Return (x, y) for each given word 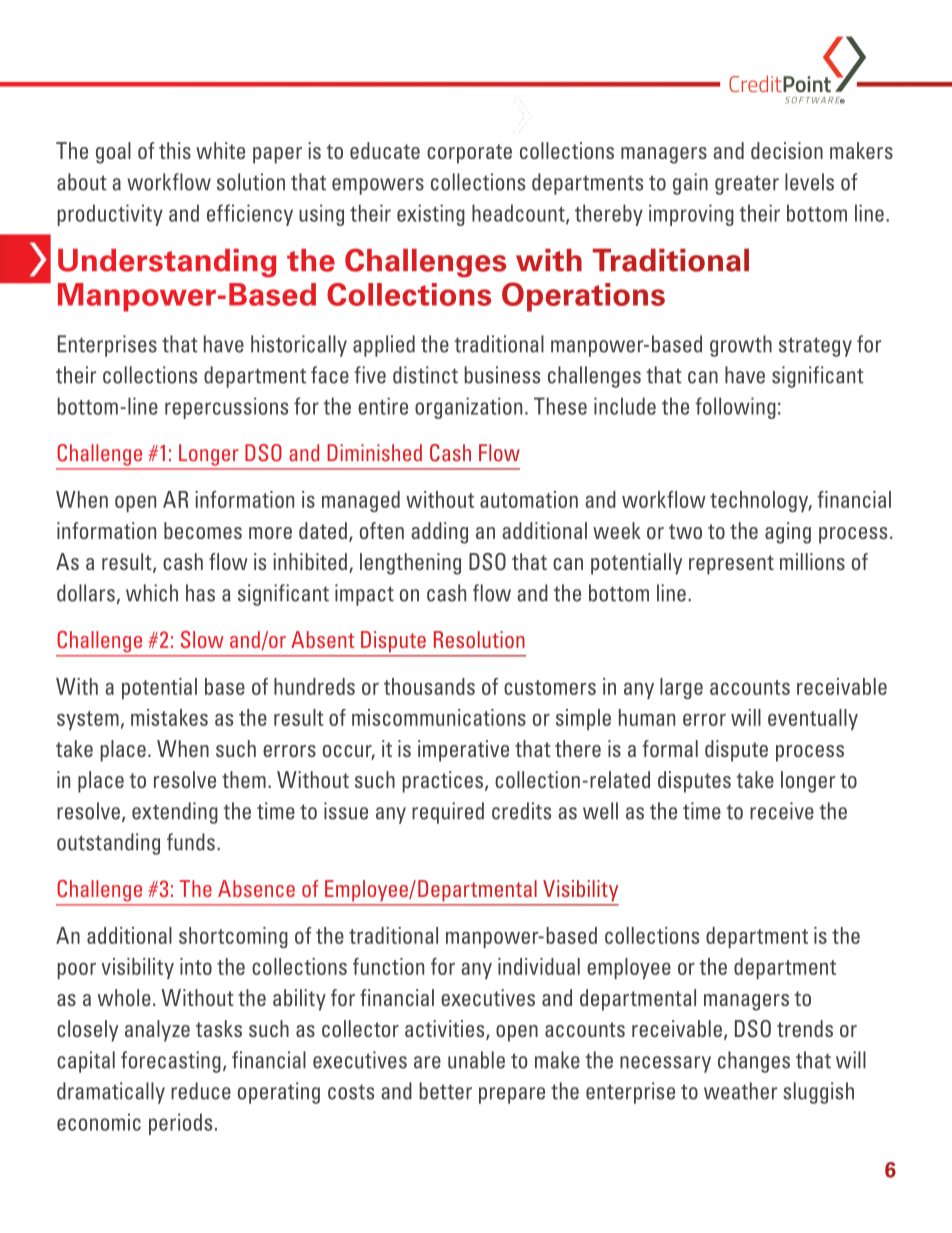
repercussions (226, 408)
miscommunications (439, 717)
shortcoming (233, 937)
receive (782, 811)
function (388, 966)
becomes (203, 530)
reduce (201, 1091)
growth (741, 346)
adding (439, 533)
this (175, 150)
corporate (469, 154)
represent (731, 565)
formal (670, 748)
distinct (425, 375)
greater (747, 185)
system (88, 720)
